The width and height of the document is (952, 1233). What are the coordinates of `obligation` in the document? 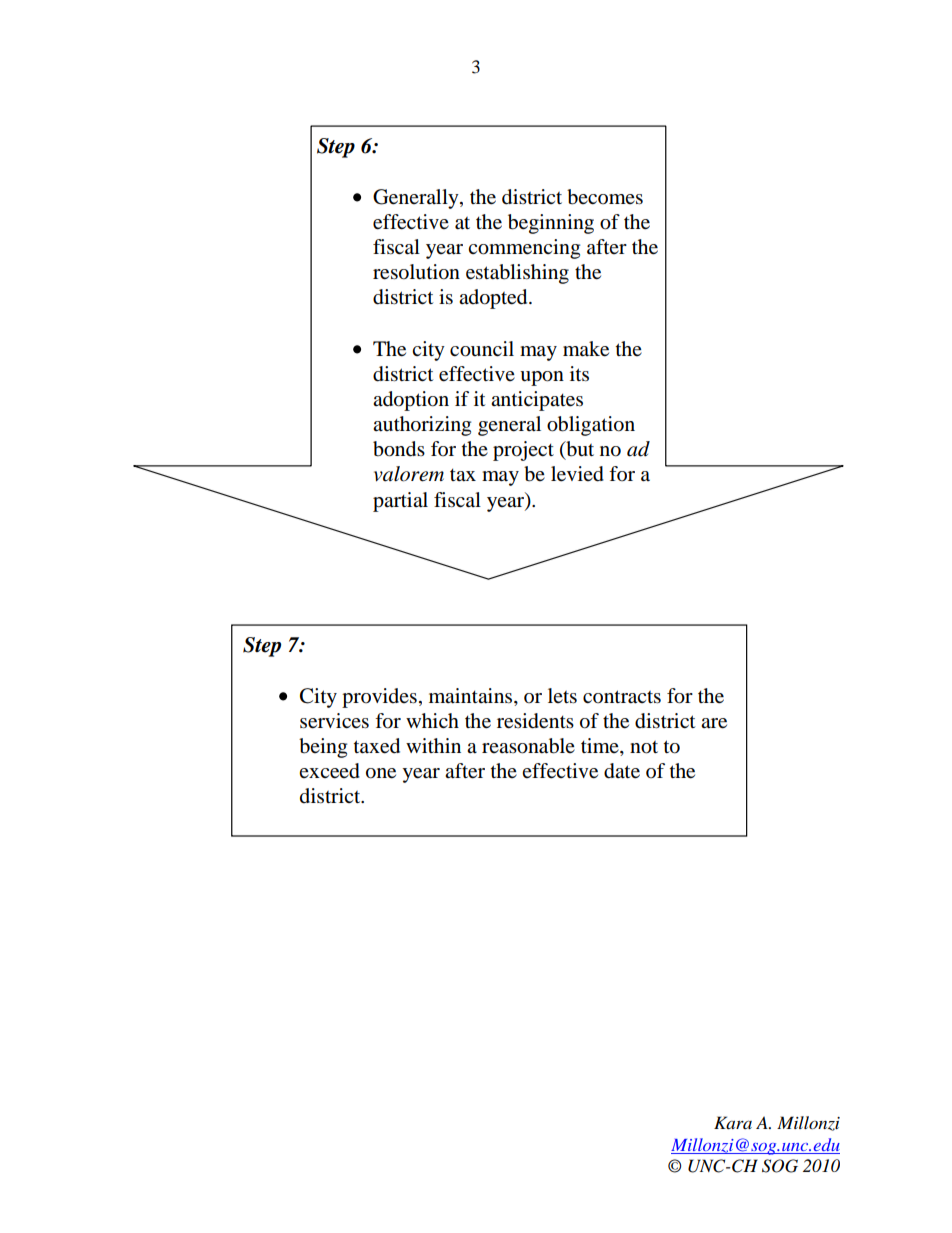 It's located at (591, 426).
